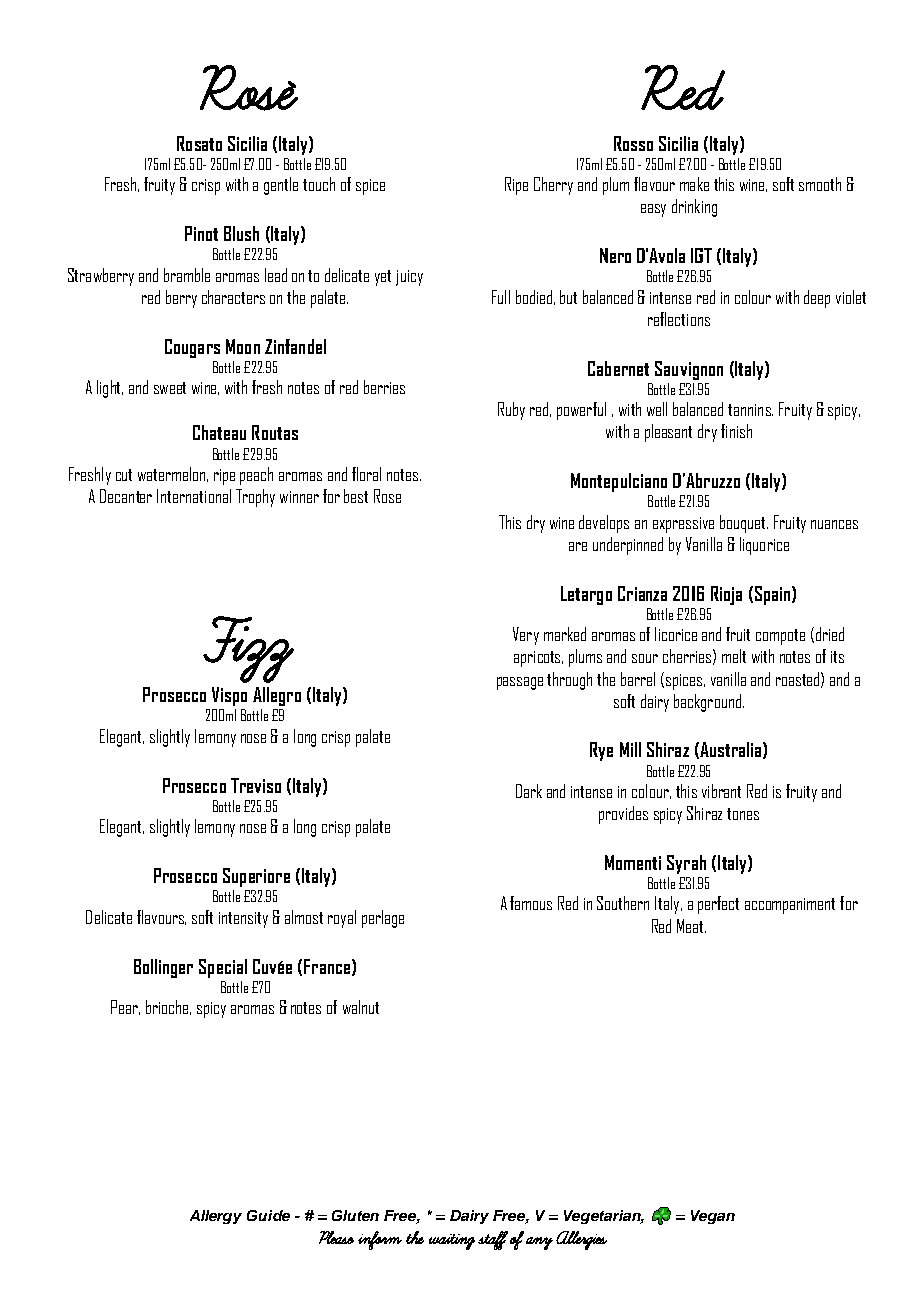 Image resolution: width=924 pixels, height=1308 pixels. What do you see at coordinates (707, 703) in the document?
I see `background` at bounding box center [707, 703].
